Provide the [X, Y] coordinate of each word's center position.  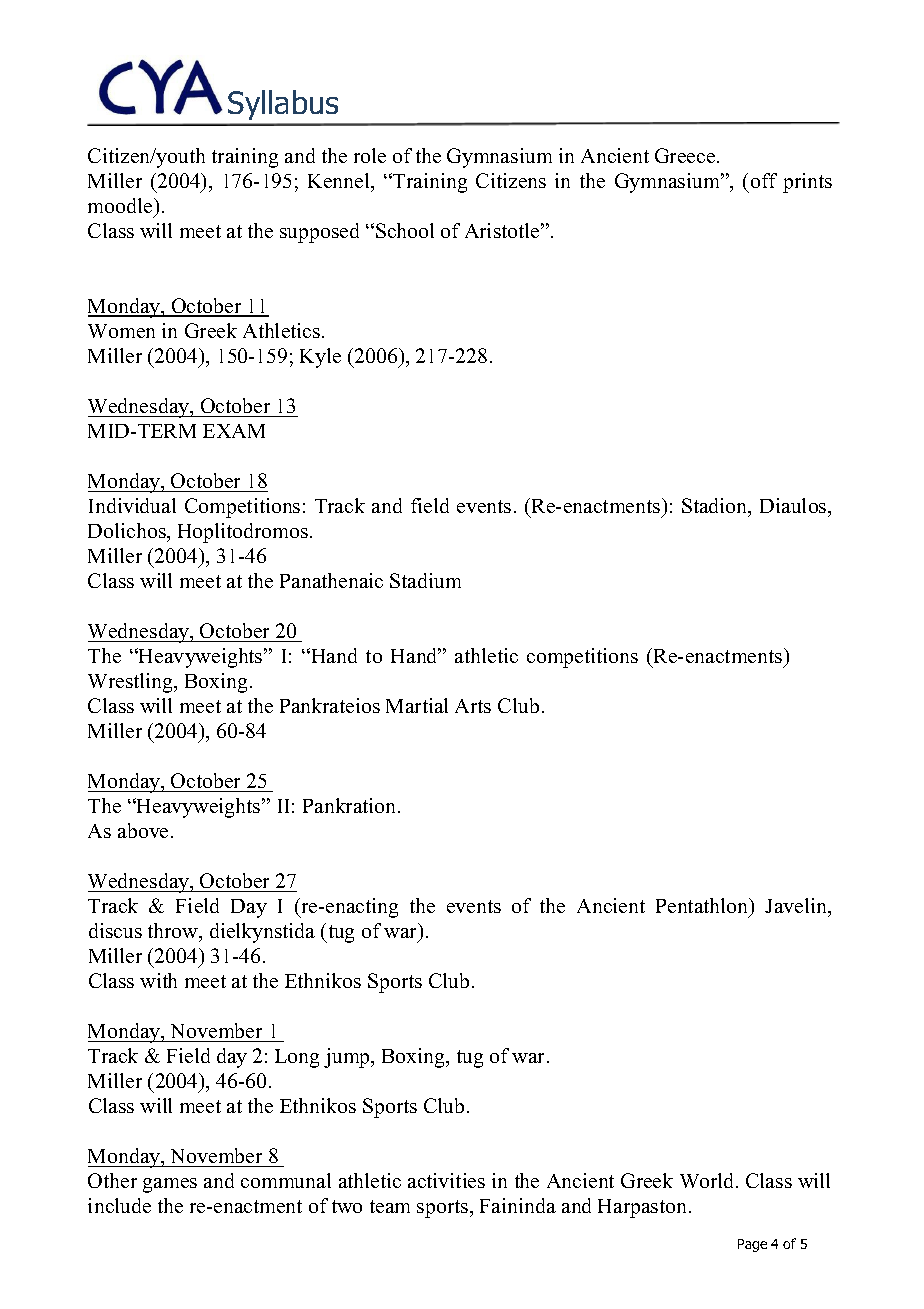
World [708, 1180]
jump [348, 1058]
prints [807, 183]
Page [752, 1245]
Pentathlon [703, 907]
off [764, 180]
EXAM [234, 431]
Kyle [320, 358]
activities [446, 1180]
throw [174, 932]
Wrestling [132, 683]
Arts [473, 706]
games [170, 1185]
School [405, 230]
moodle [121, 205]
